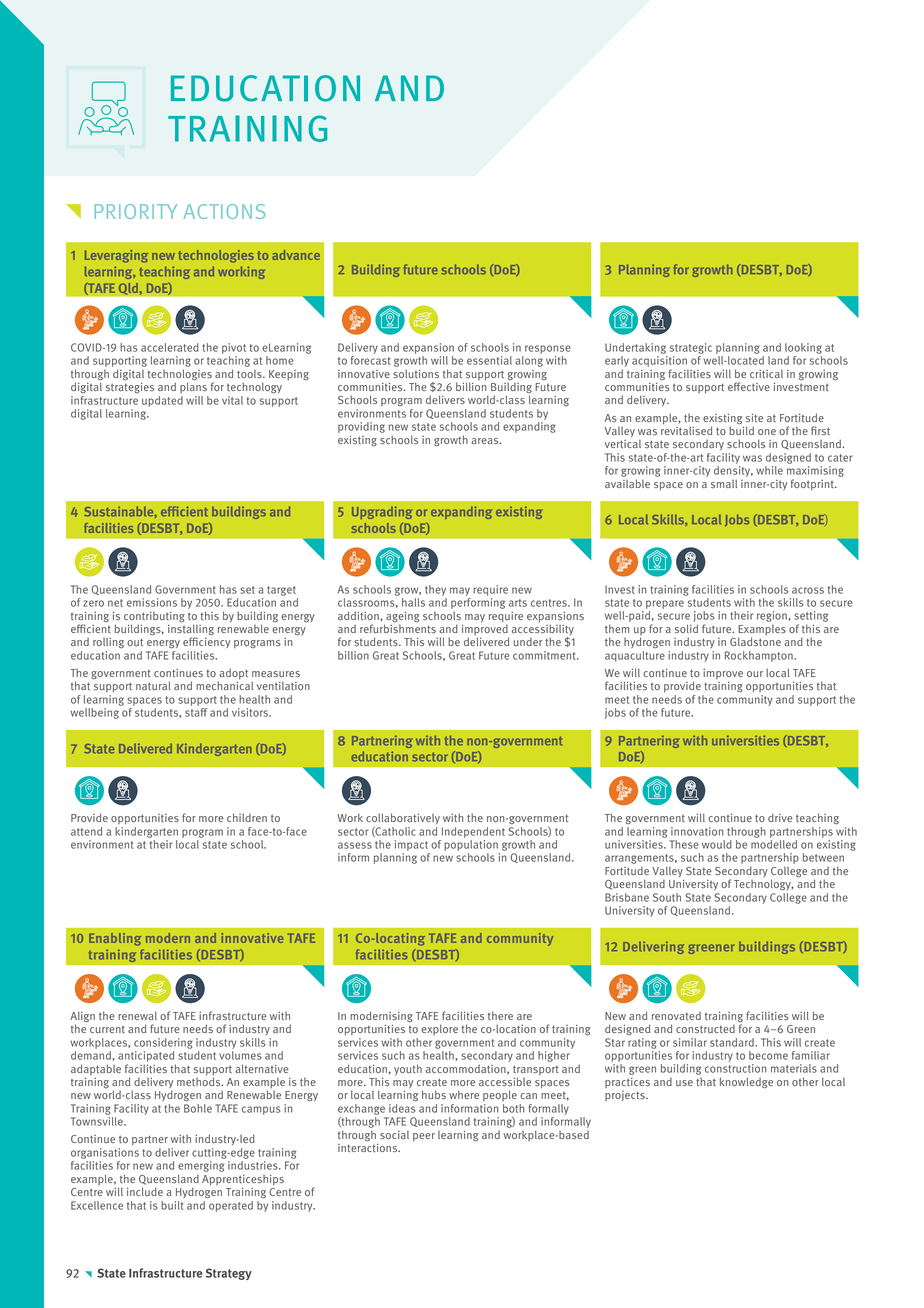 The height and width of the screenshot is (1308, 924). I want to click on collaboratively, so click(403, 818).
